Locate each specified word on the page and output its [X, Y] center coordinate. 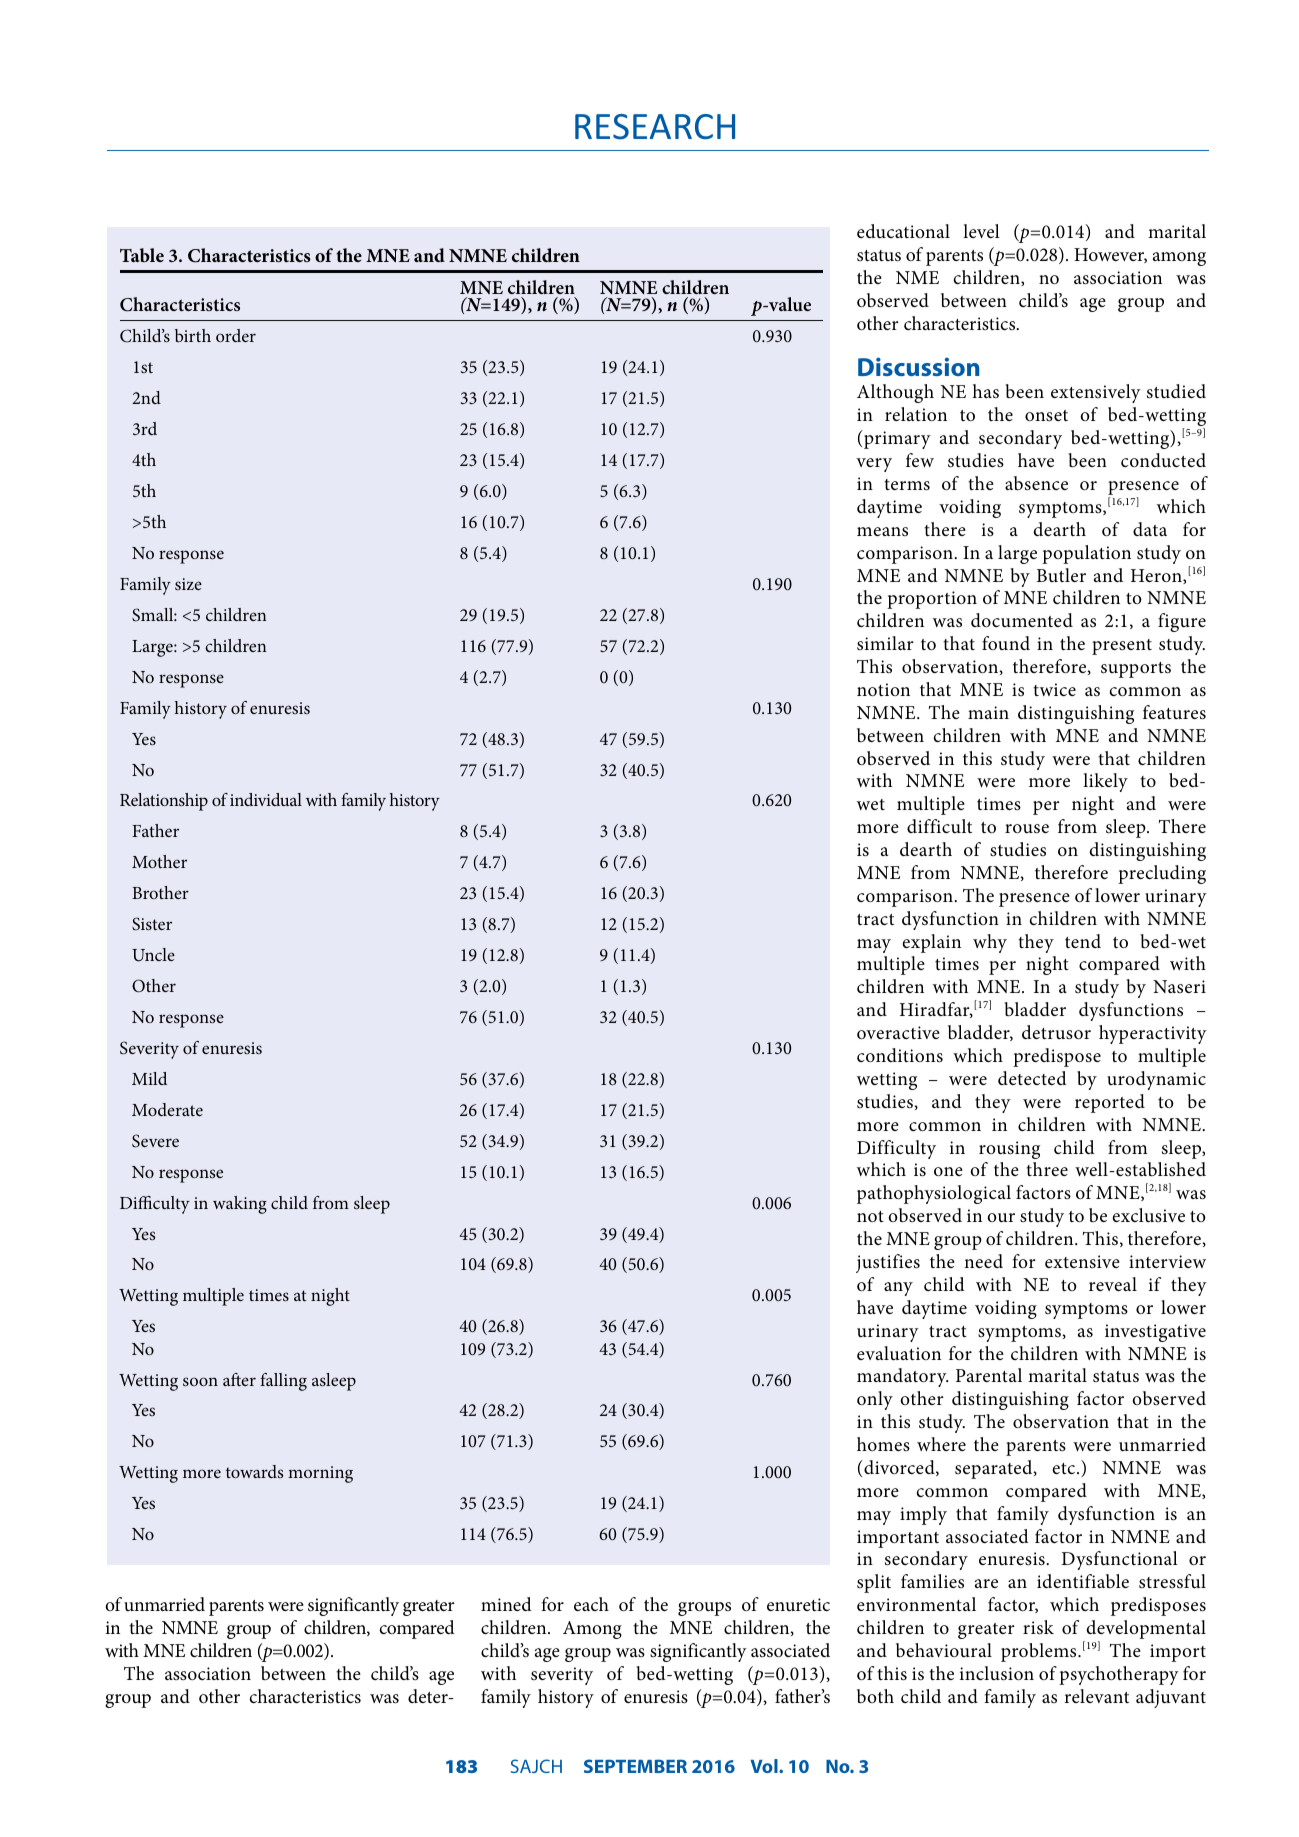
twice [1054, 689]
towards [254, 1471]
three [1047, 1169]
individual [266, 799]
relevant [1097, 1696]
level [981, 231]
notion [883, 689]
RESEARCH [655, 127]
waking [240, 1205]
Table [142, 255]
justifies [888, 1263]
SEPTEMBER [635, 1766]
